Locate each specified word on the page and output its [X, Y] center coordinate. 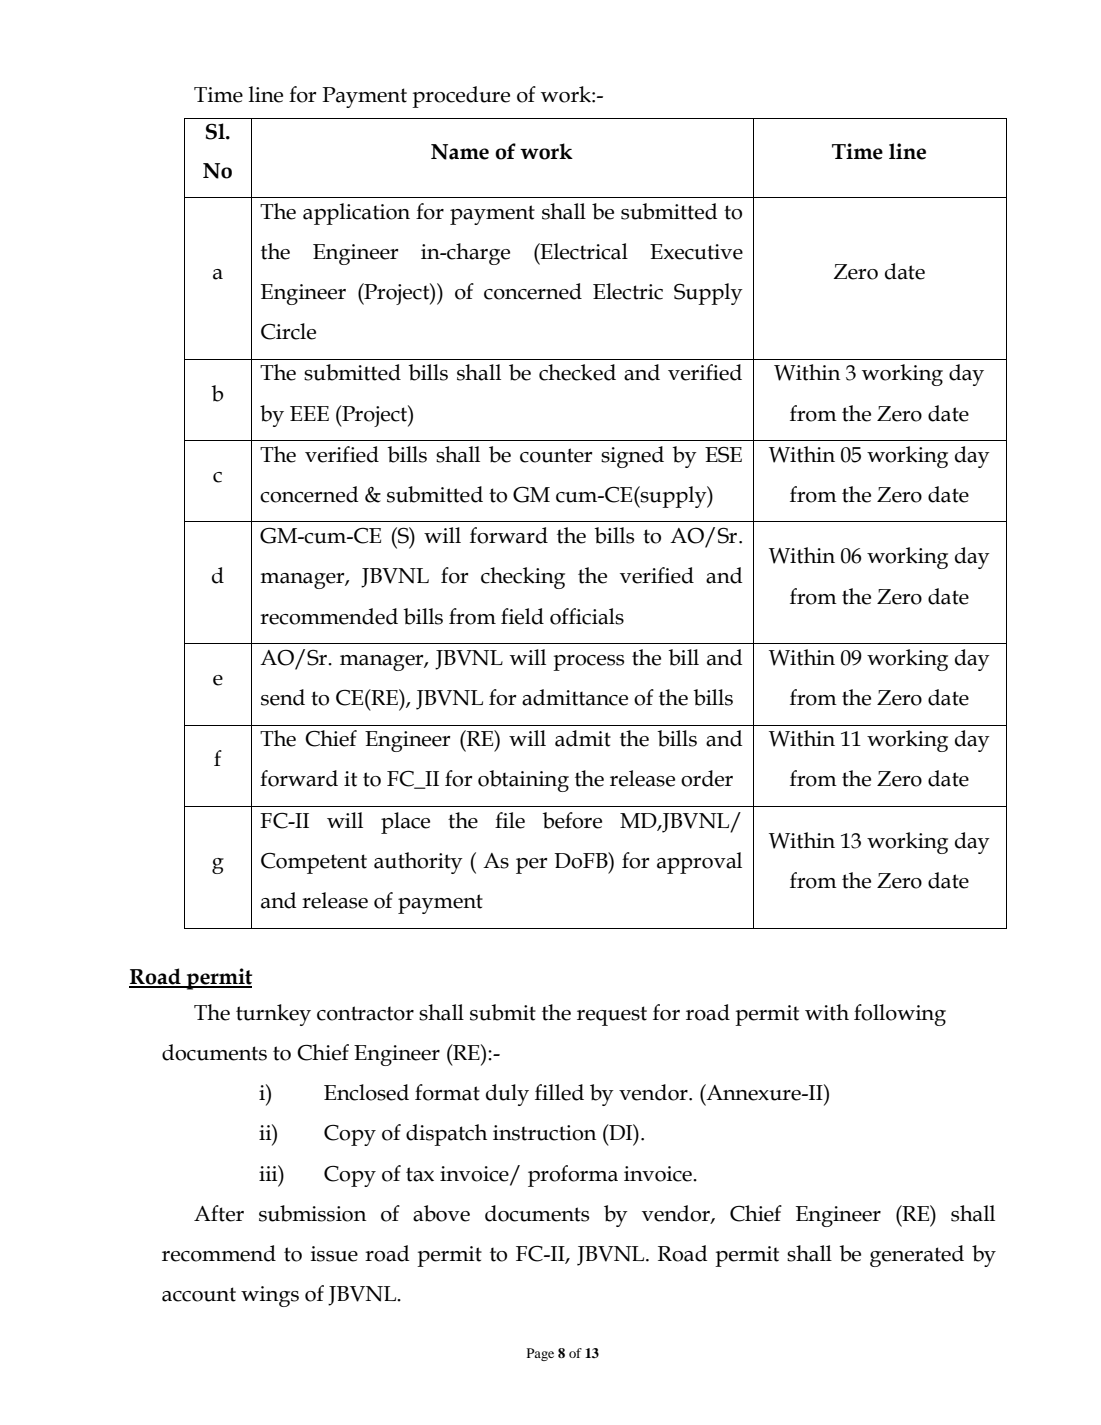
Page [540, 1354]
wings [270, 1296]
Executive [696, 252]
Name [460, 152]
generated [917, 1256]
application [356, 214]
